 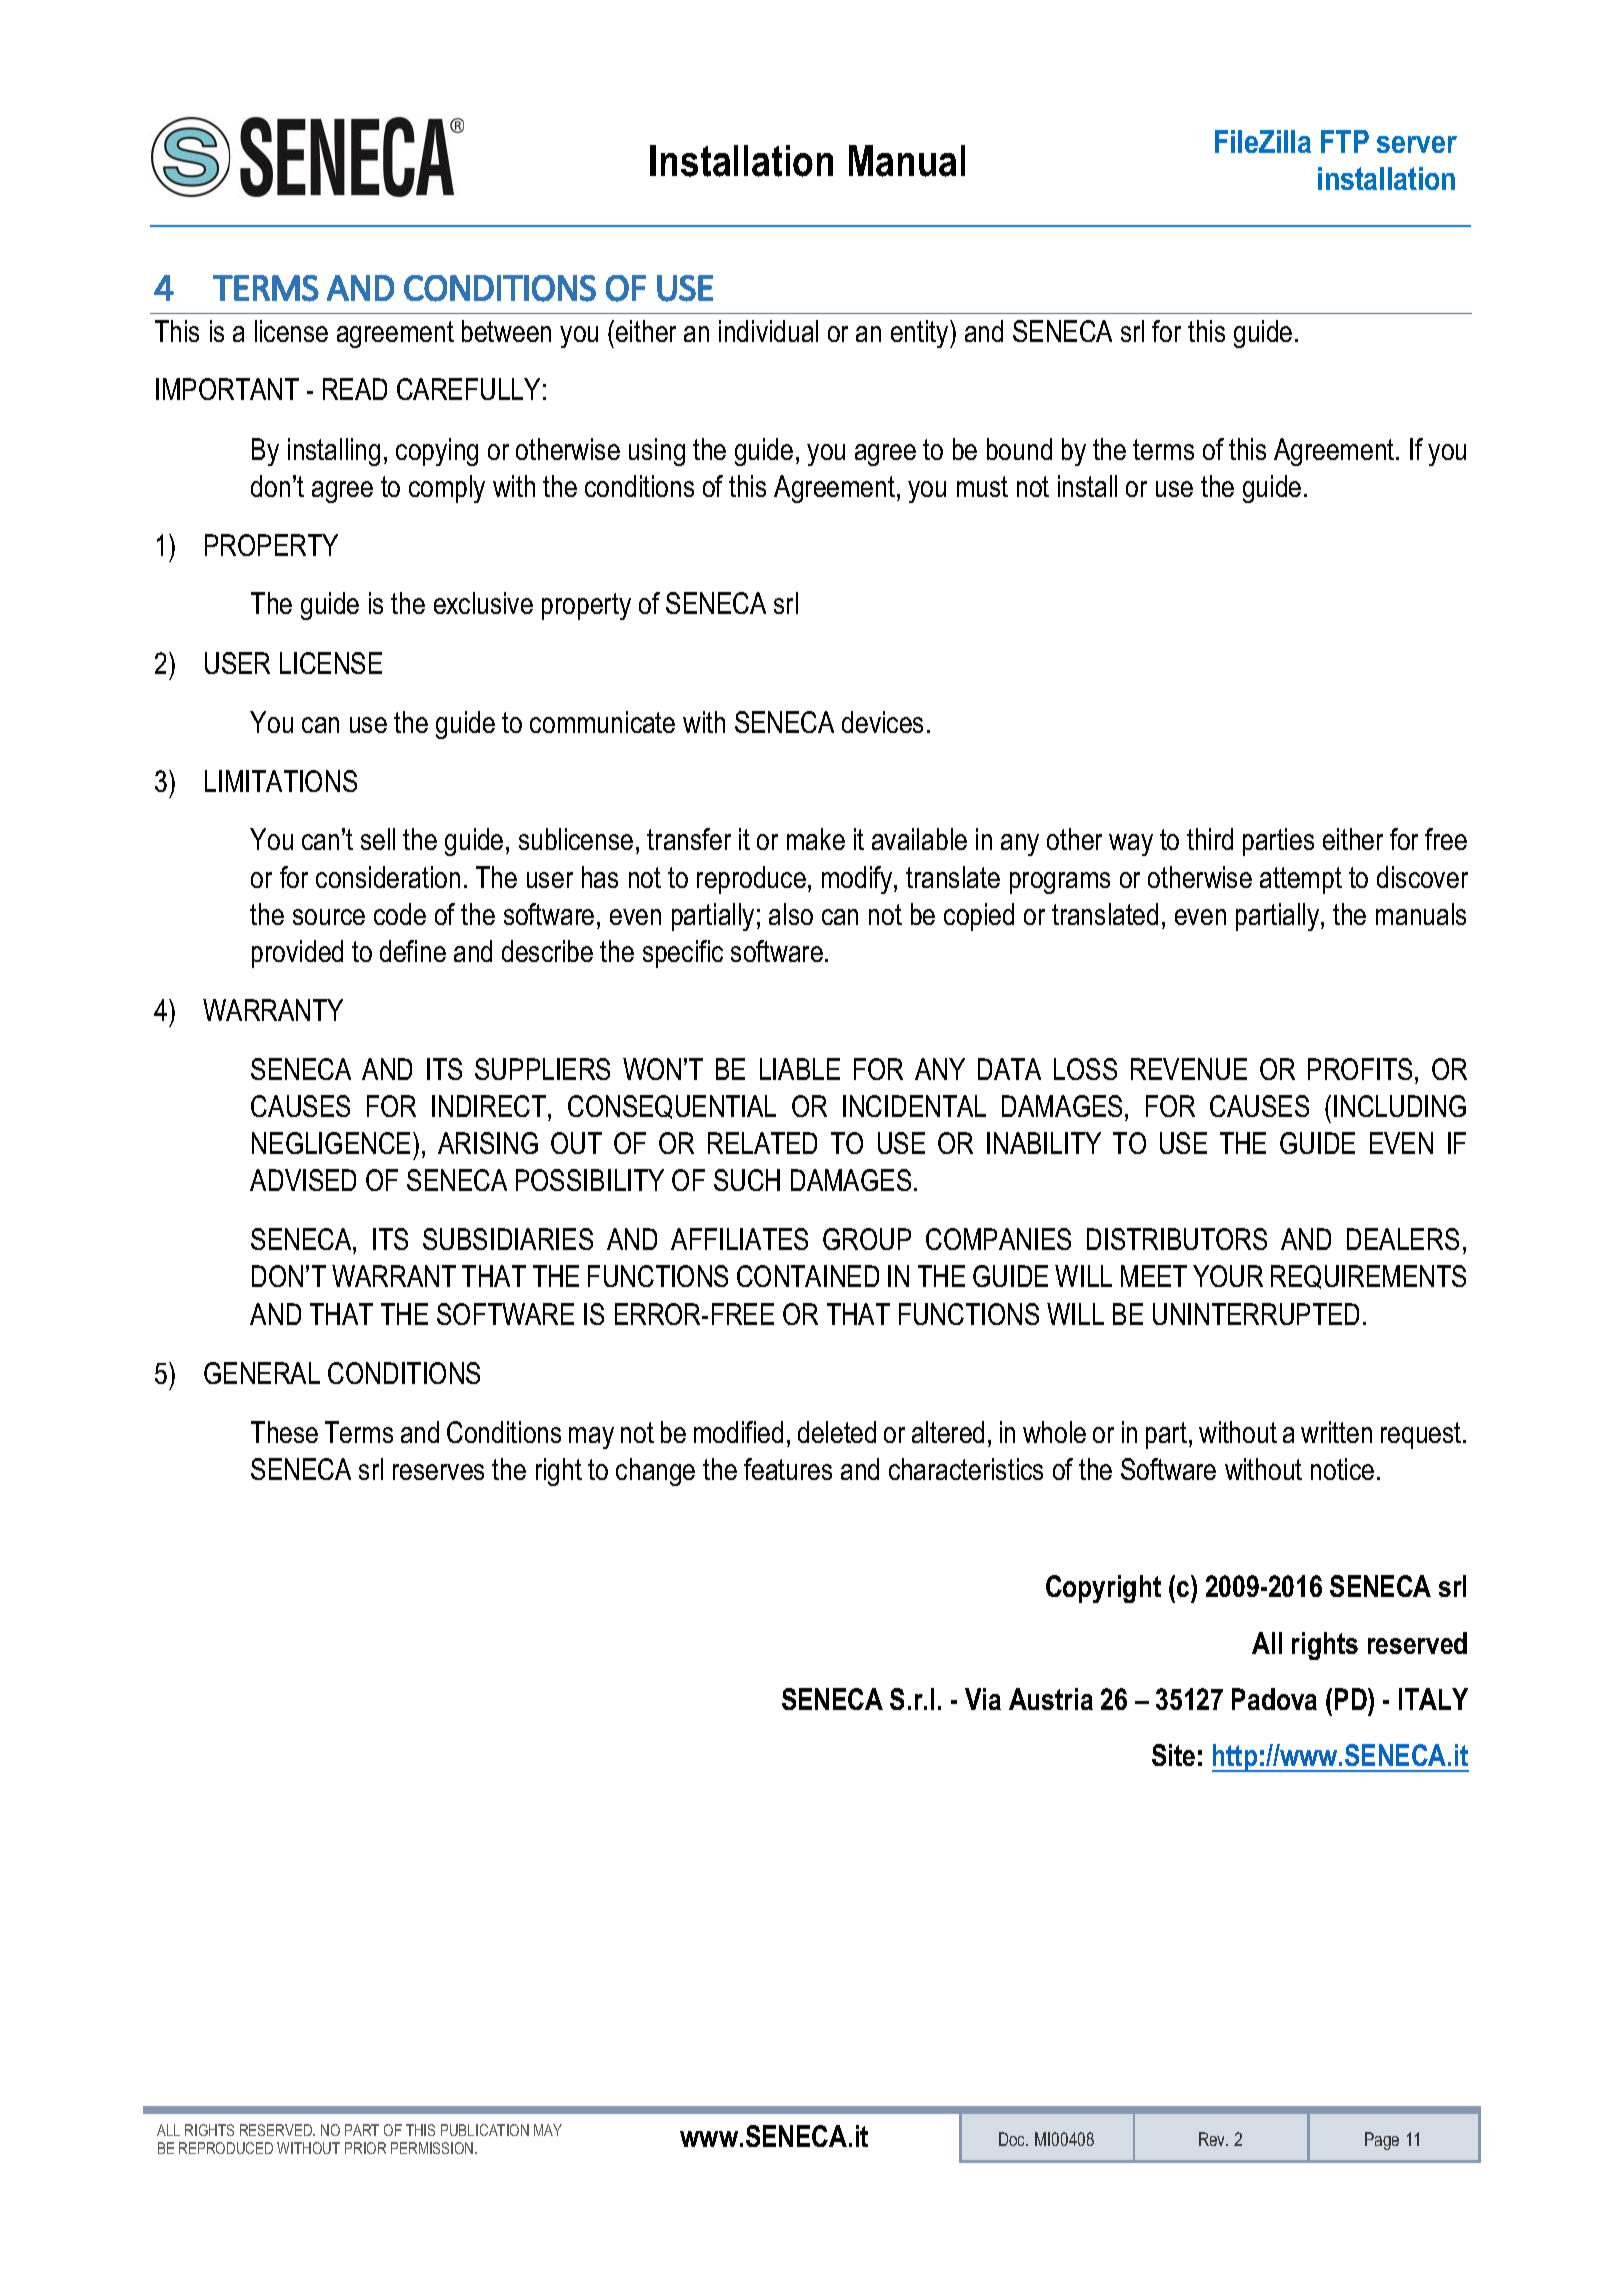 What do you see at coordinates (816, 839) in the page?
I see `make` at bounding box center [816, 839].
